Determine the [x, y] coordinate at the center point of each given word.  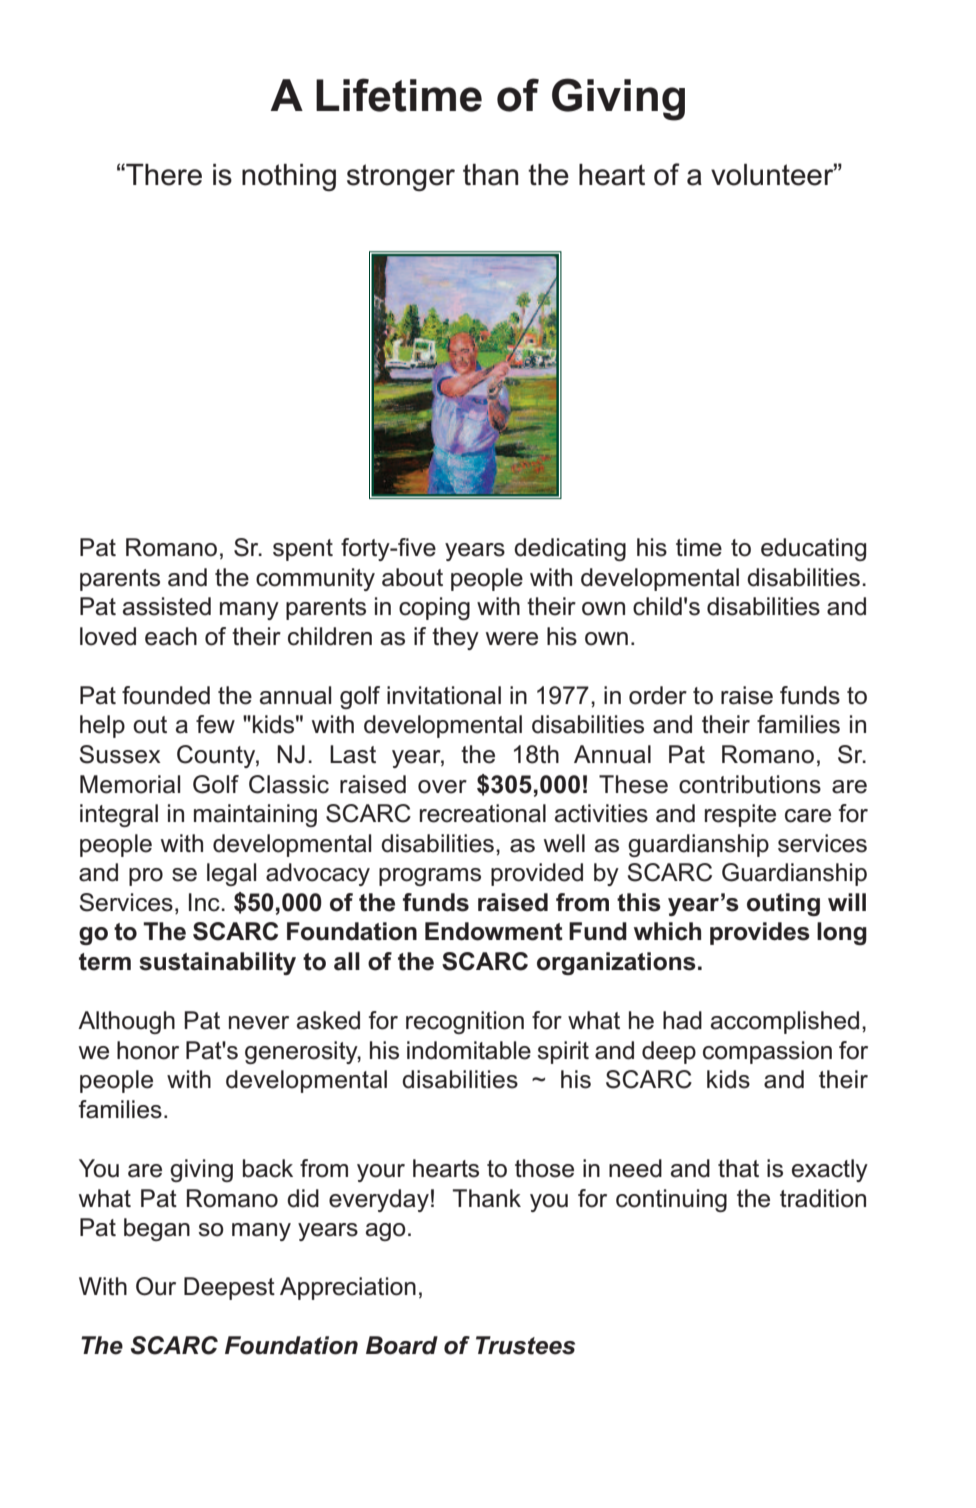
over [442, 787]
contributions [750, 784]
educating [813, 549]
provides [760, 933]
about [412, 577]
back [268, 1168]
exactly [830, 1170]
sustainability [217, 963]
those [544, 1168]
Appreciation [348, 1288]
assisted [167, 606]
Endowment [494, 931]
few [215, 724]
